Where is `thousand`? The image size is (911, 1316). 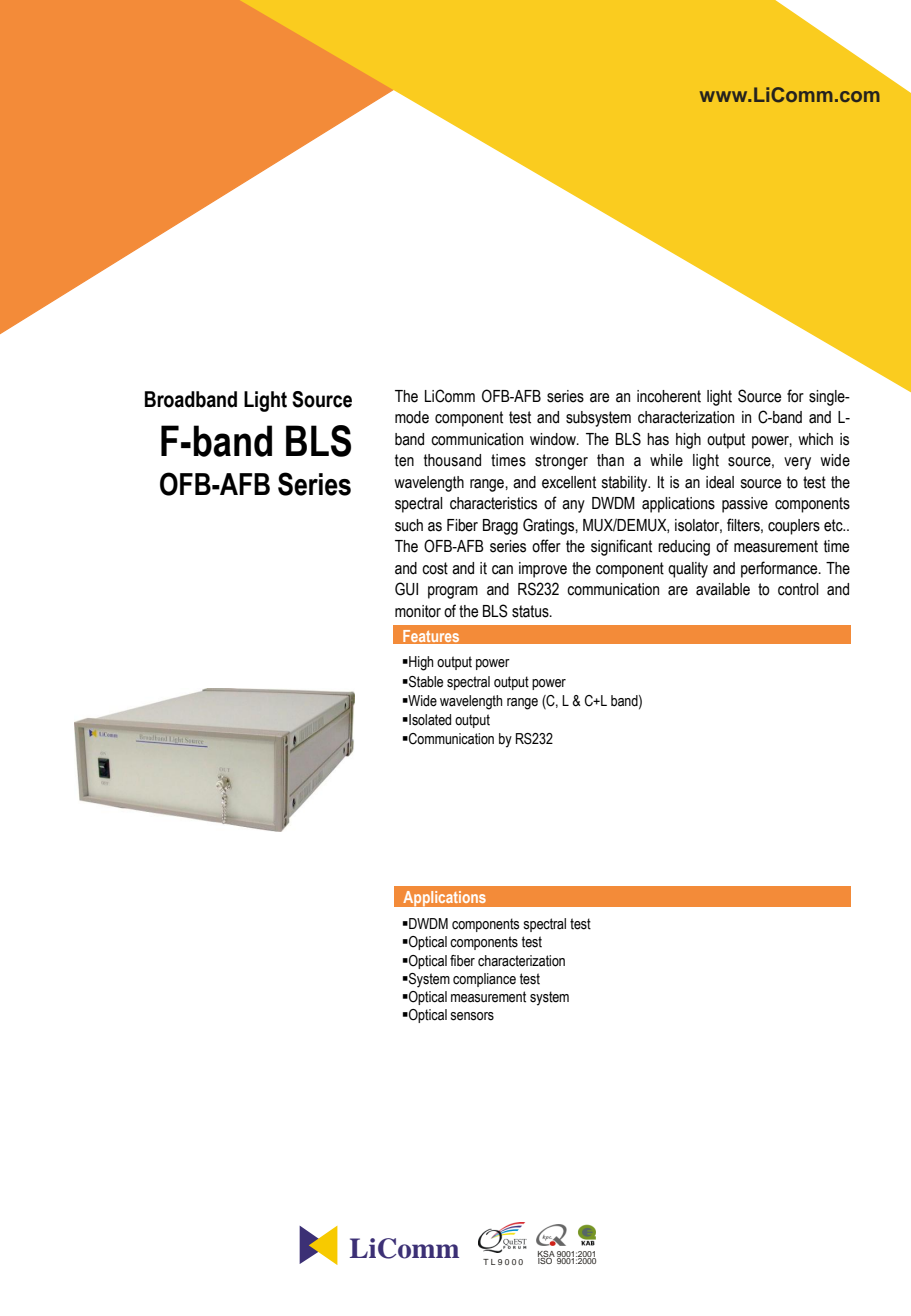
thousand is located at coordinates (452, 460).
